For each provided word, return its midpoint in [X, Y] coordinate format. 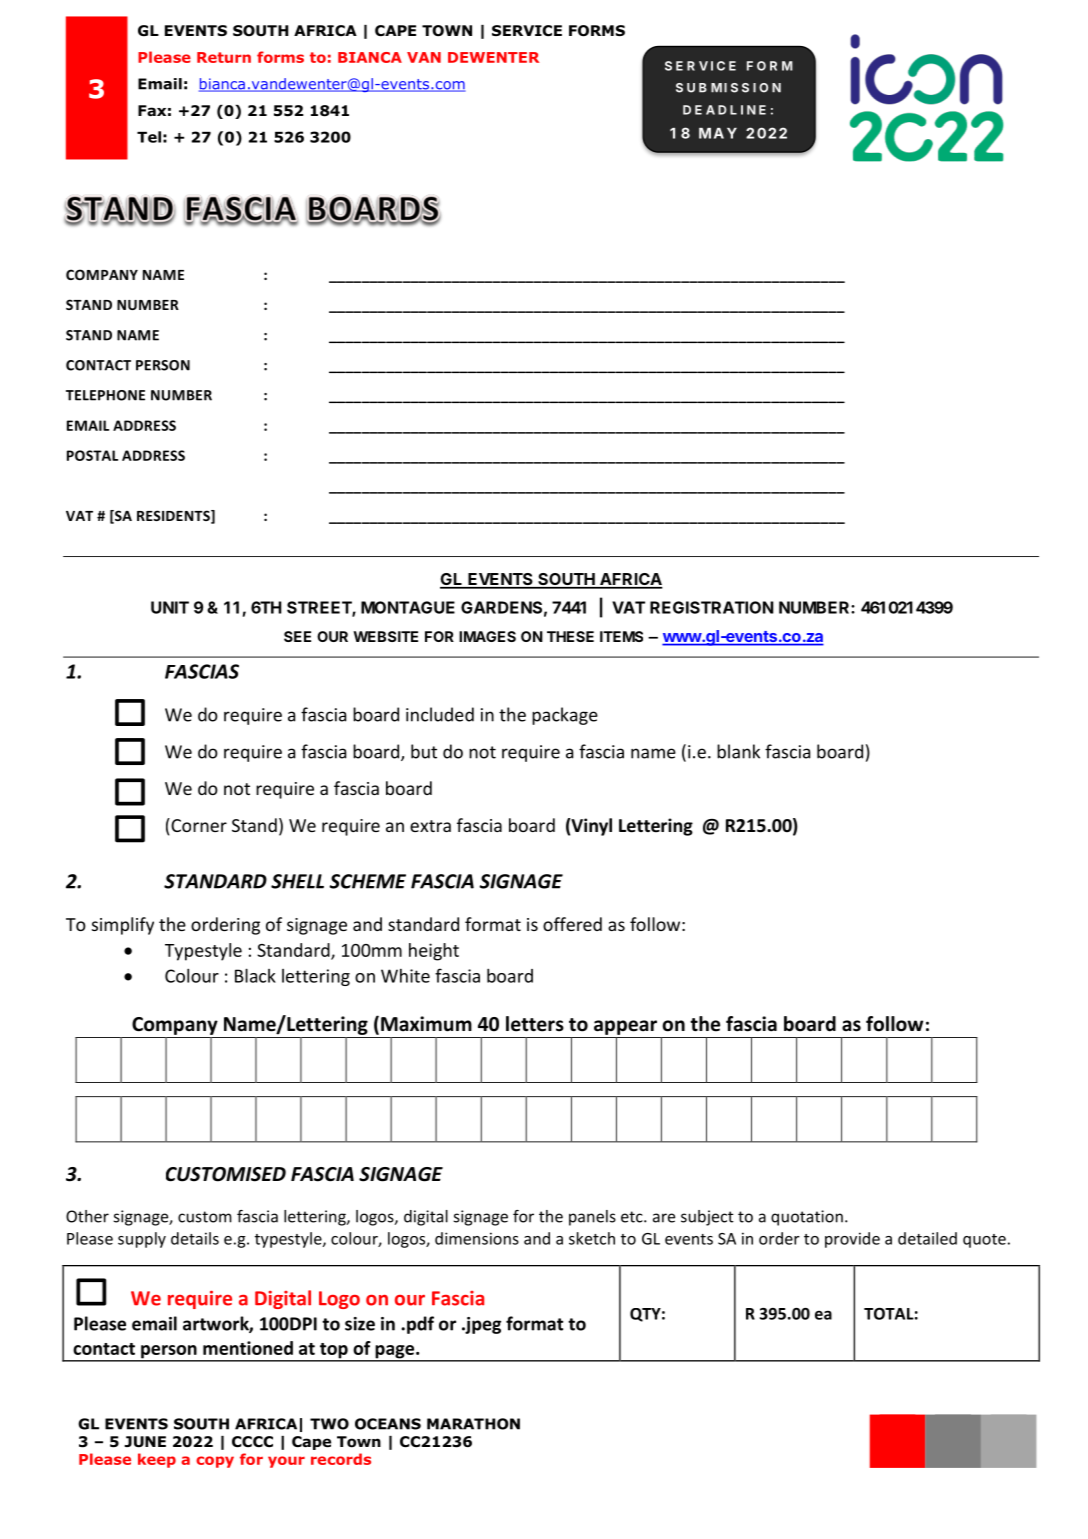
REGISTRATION [712, 607]
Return [224, 57]
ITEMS [621, 636]
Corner [198, 825]
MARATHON [473, 1424]
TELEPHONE [105, 395]
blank [738, 751]
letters [535, 1024]
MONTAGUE [408, 607]
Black [255, 975]
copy [215, 1462]
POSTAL [92, 455]
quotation [807, 1218]
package [565, 716]
